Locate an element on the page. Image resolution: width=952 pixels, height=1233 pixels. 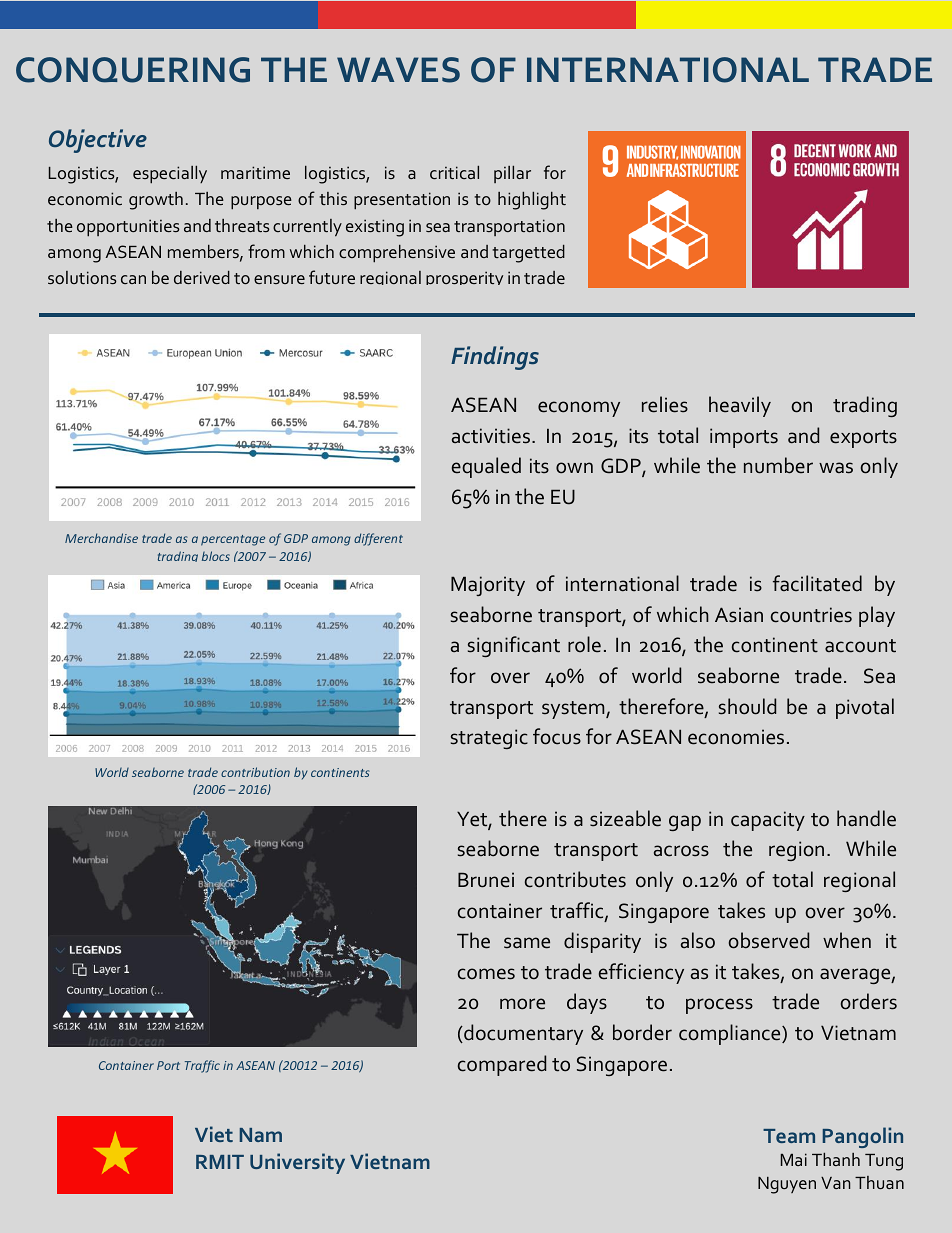
contribution is located at coordinates (255, 772).
